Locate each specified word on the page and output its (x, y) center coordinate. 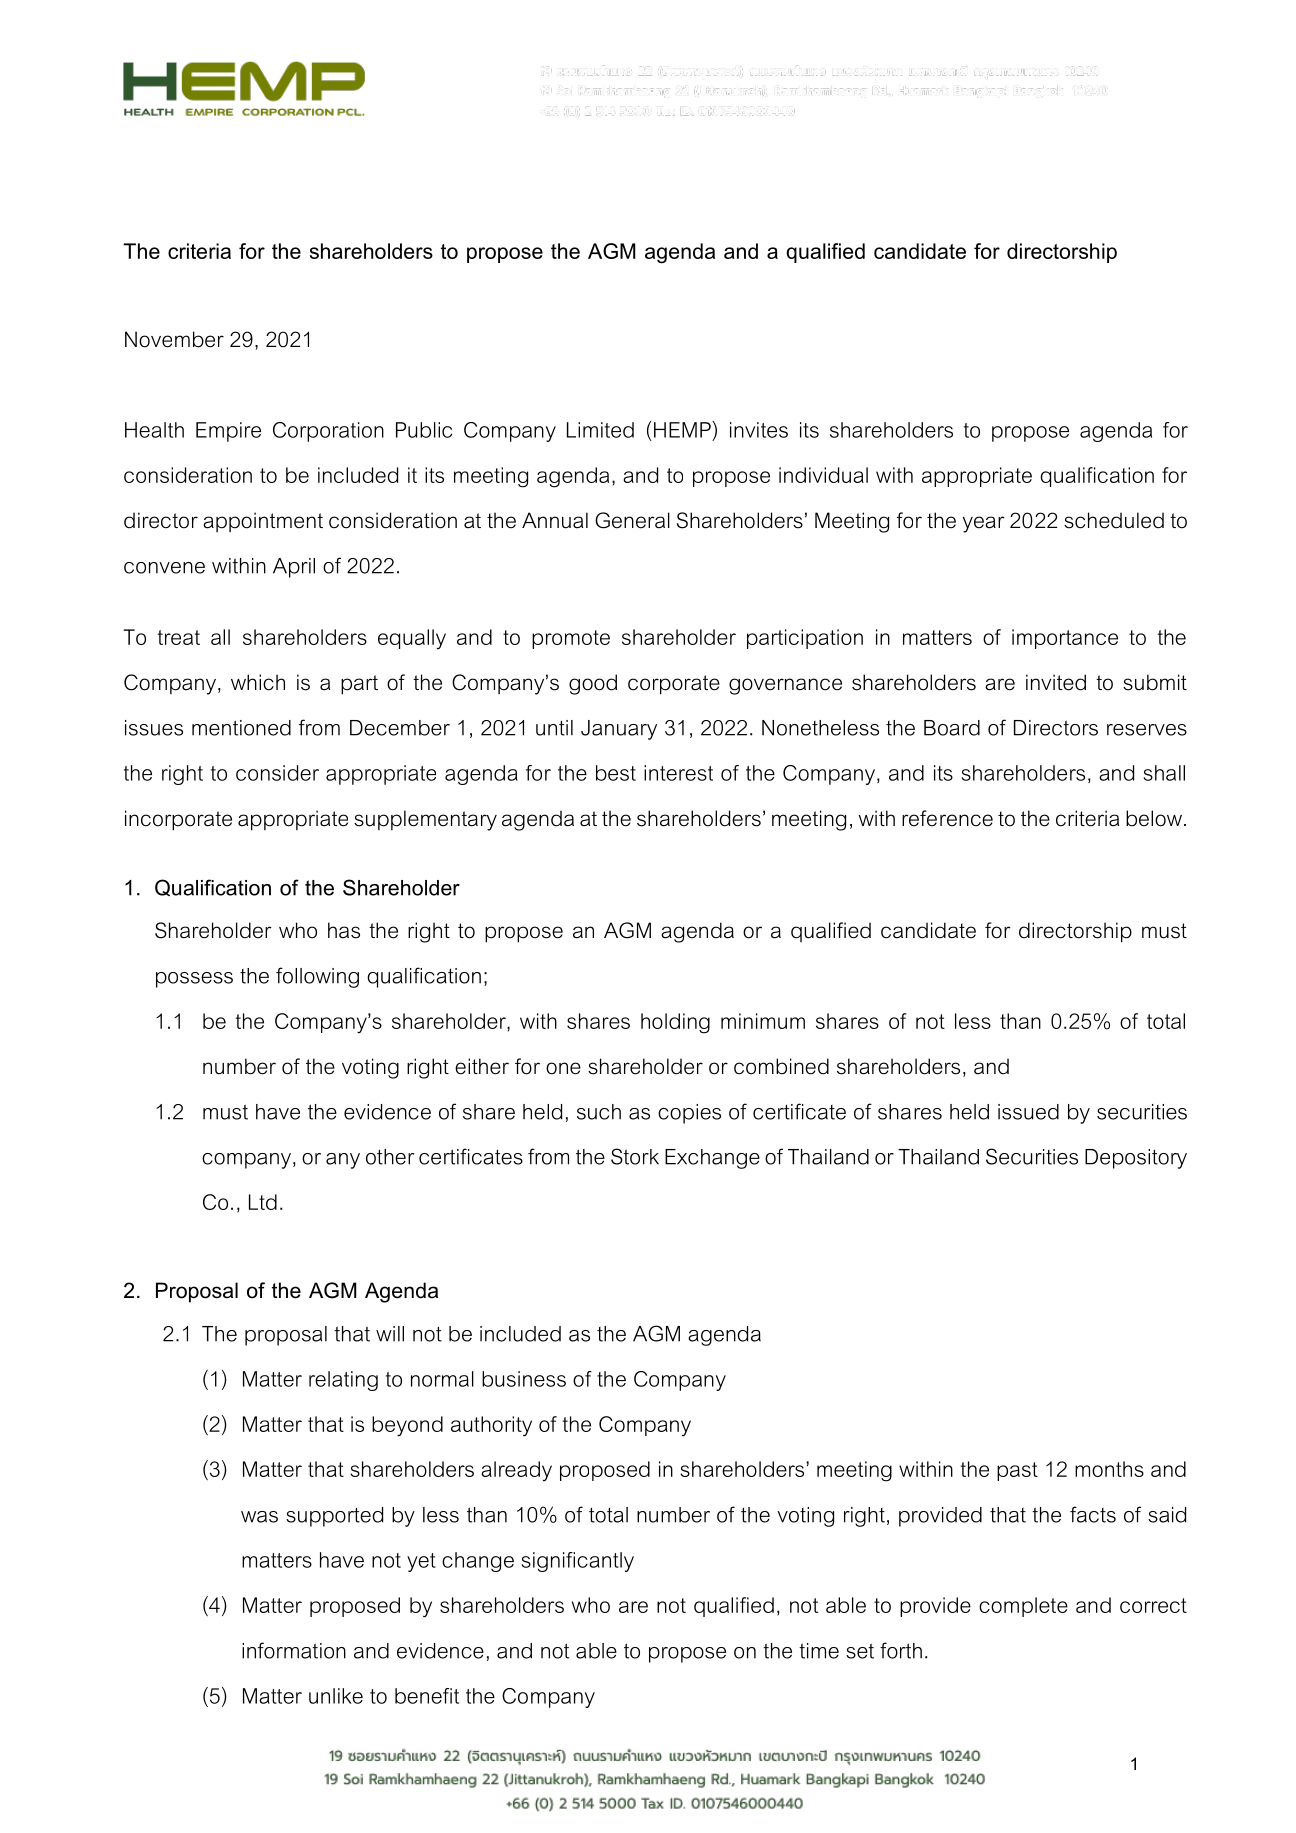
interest (678, 773)
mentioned (241, 728)
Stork (635, 1156)
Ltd (263, 1202)
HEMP (683, 429)
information (294, 1650)
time (819, 1651)
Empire (228, 432)
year (984, 524)
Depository (1136, 1159)
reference (947, 818)
